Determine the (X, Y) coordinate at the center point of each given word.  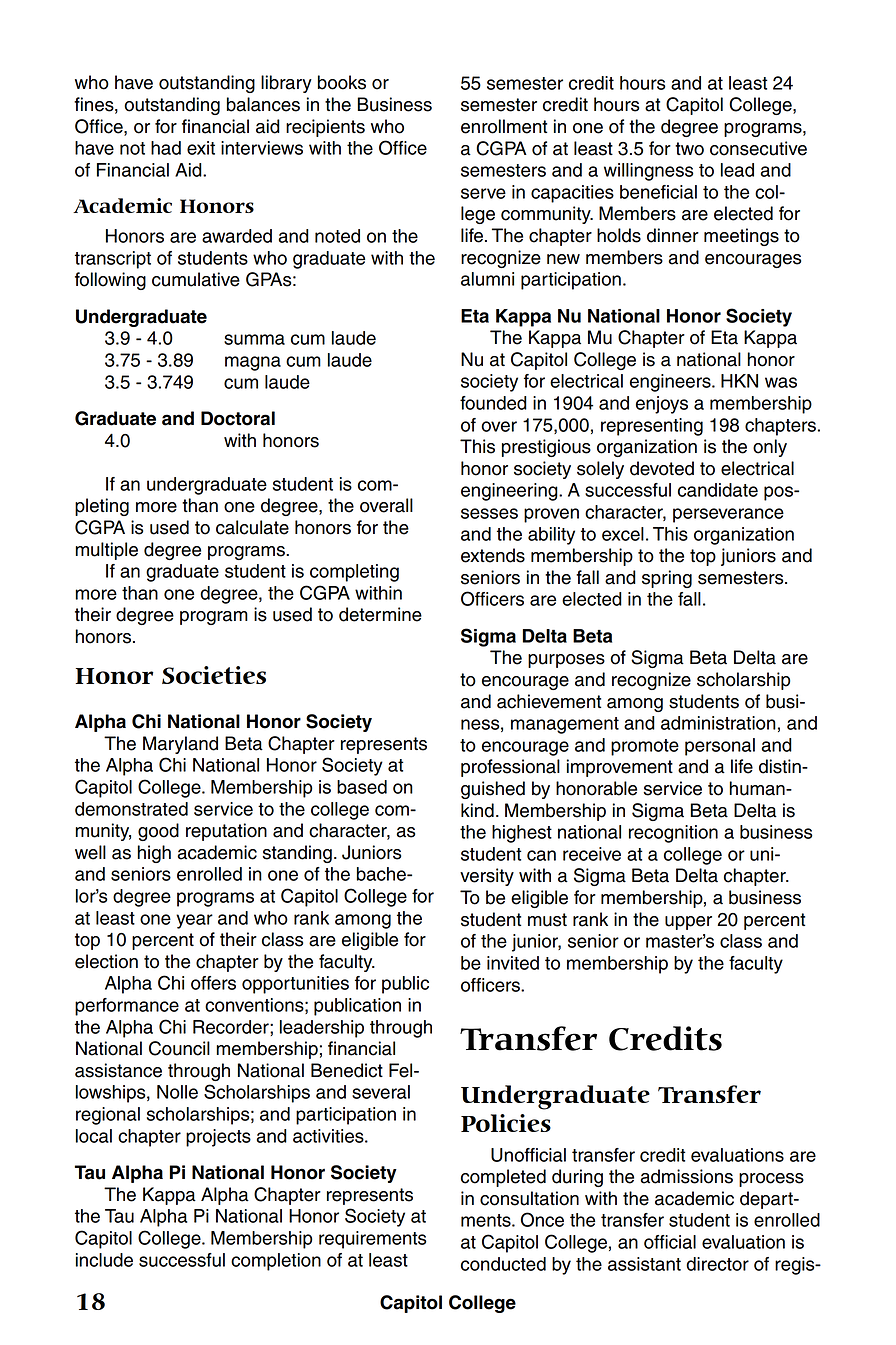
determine (380, 614)
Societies (214, 675)
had (166, 148)
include (104, 1260)
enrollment (504, 126)
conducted (503, 1264)
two (689, 149)
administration (718, 723)
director (717, 1264)
